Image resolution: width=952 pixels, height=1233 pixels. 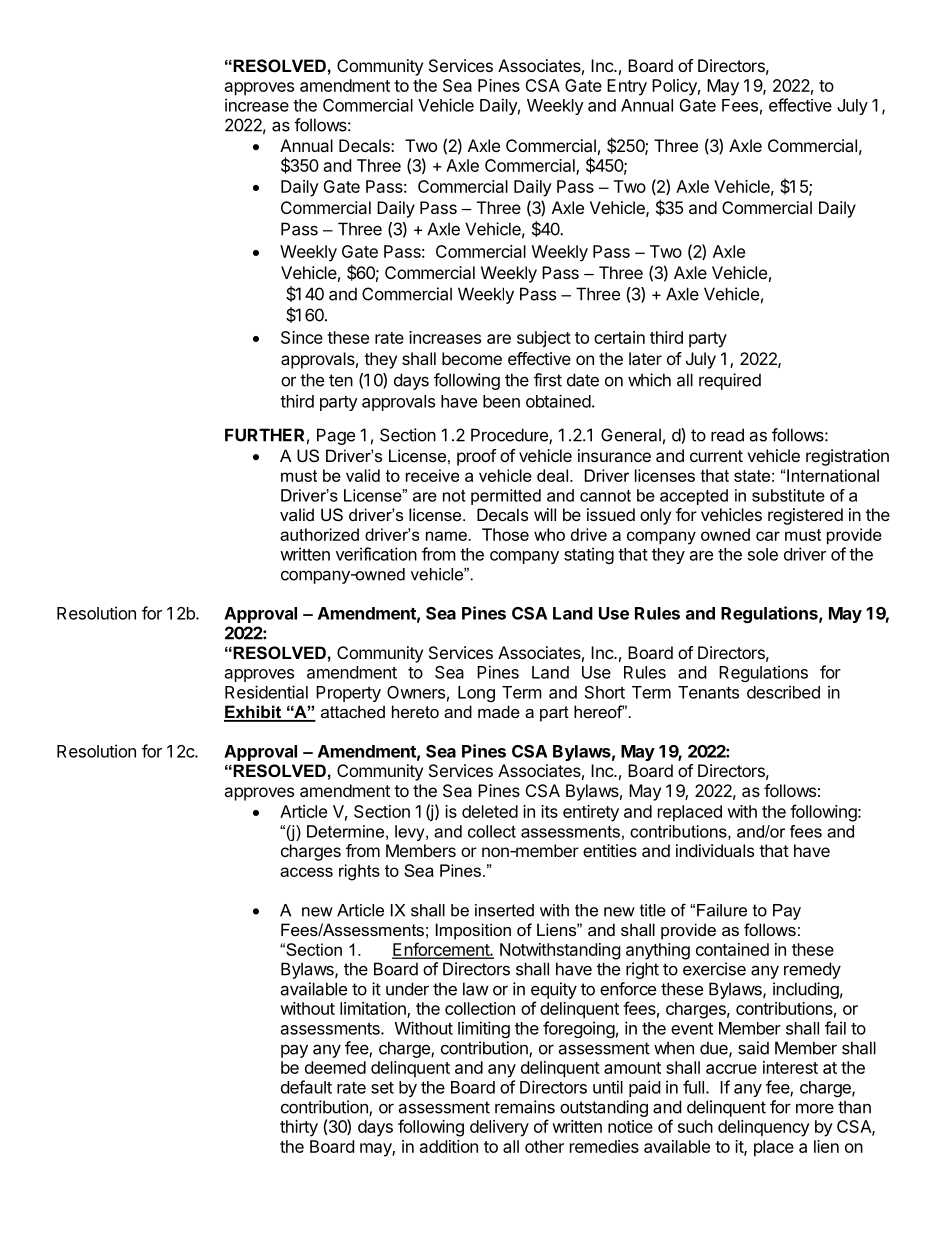 What do you see at coordinates (627, 87) in the screenshot?
I see `Entry` at bounding box center [627, 87].
